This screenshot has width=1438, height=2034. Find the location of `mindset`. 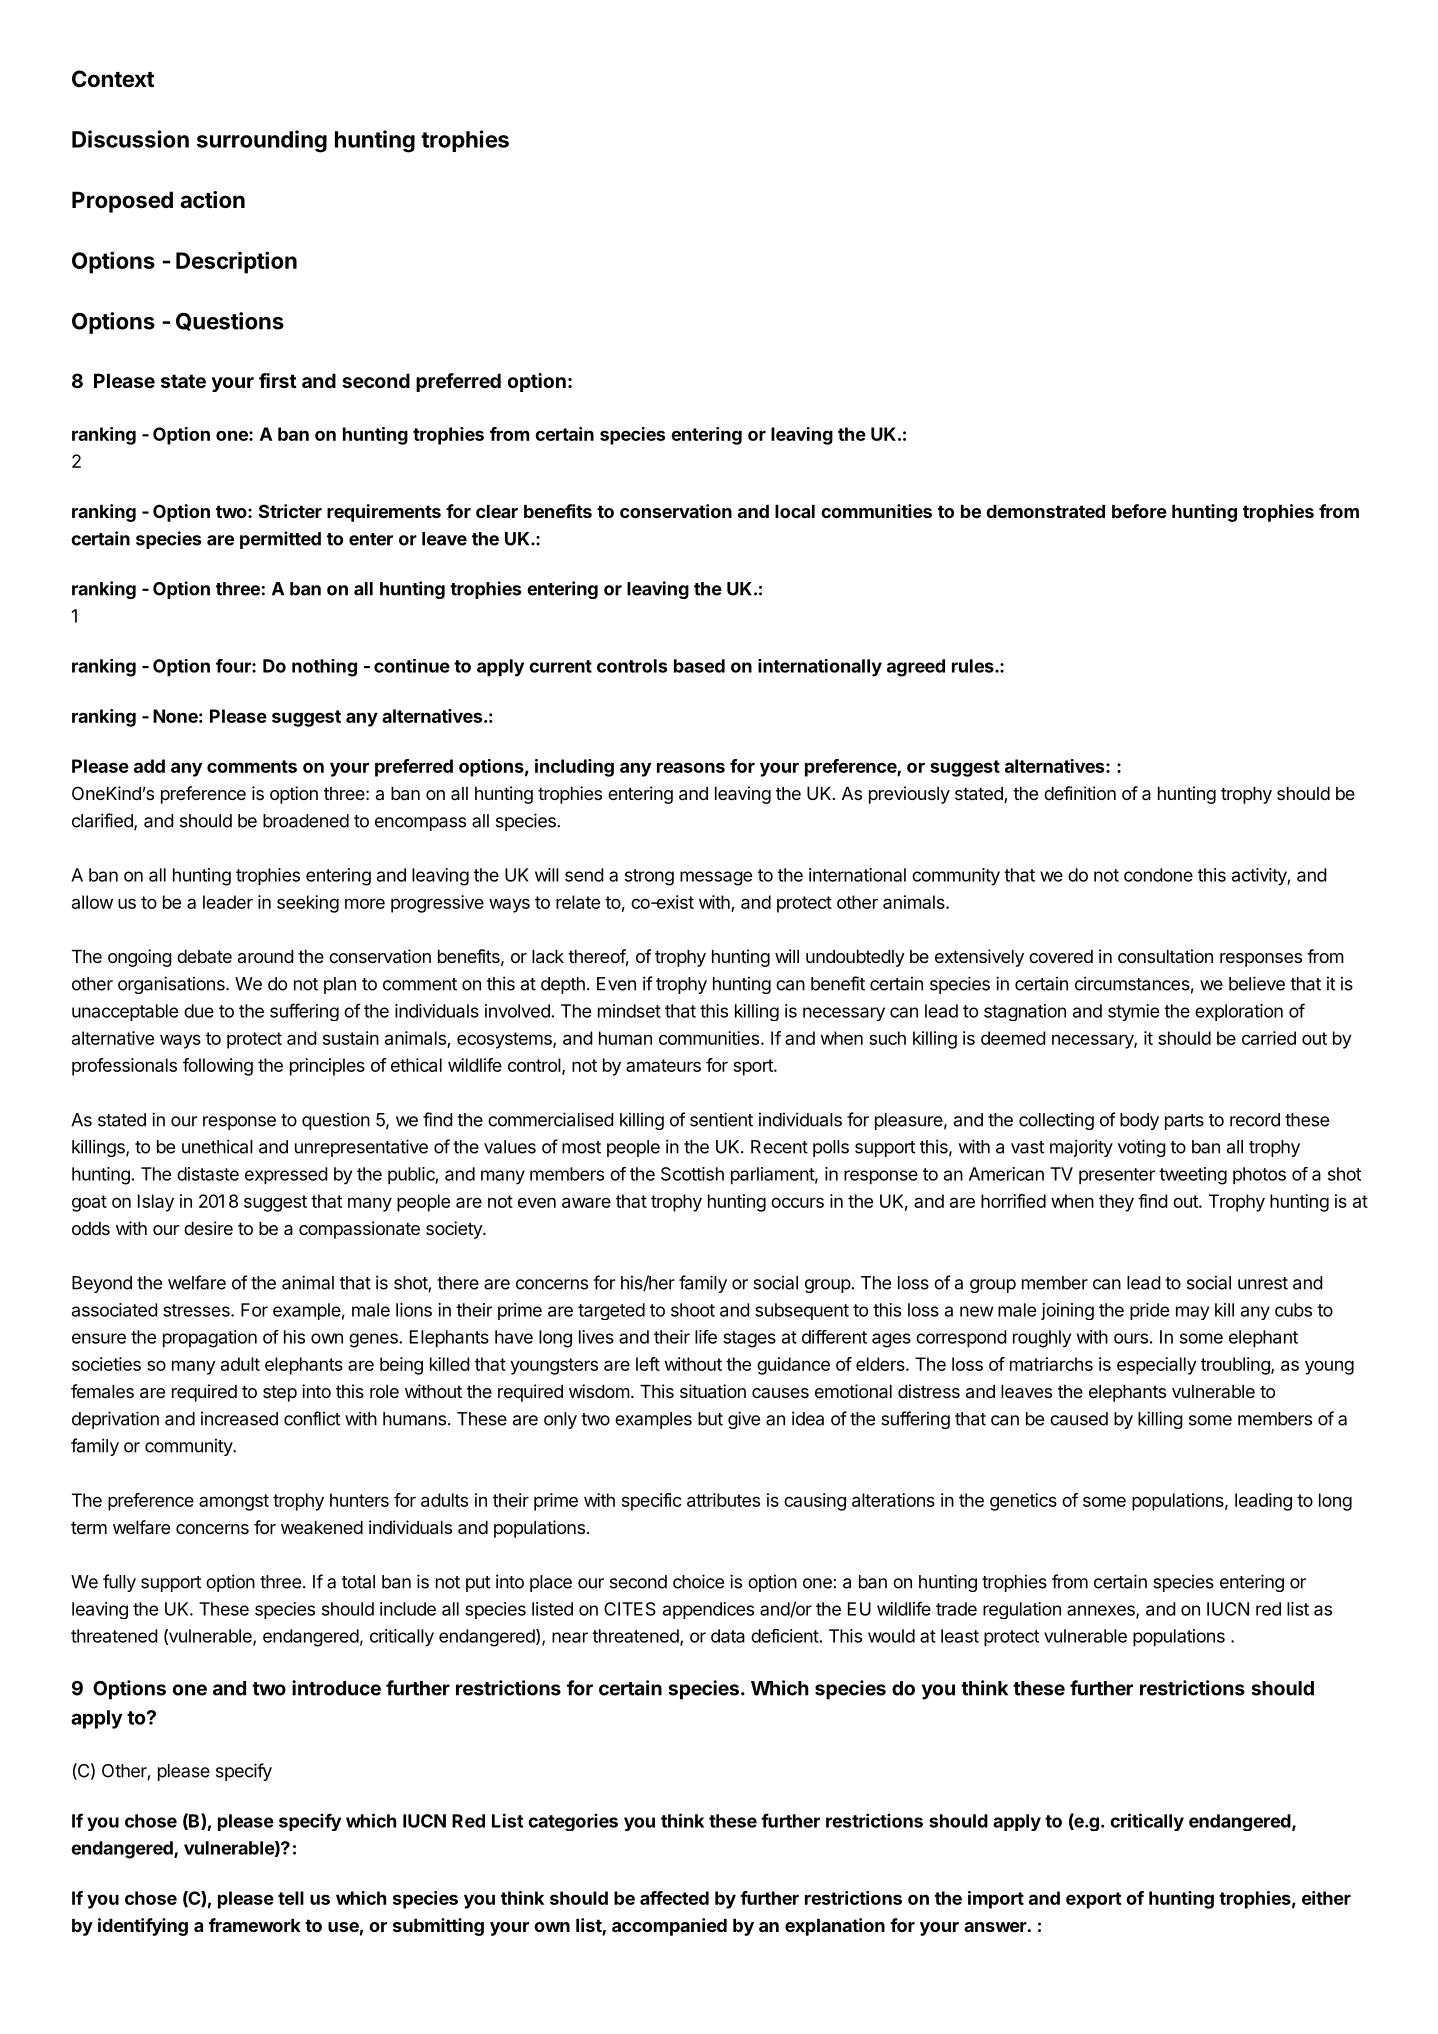

mindset is located at coordinates (629, 1011).
